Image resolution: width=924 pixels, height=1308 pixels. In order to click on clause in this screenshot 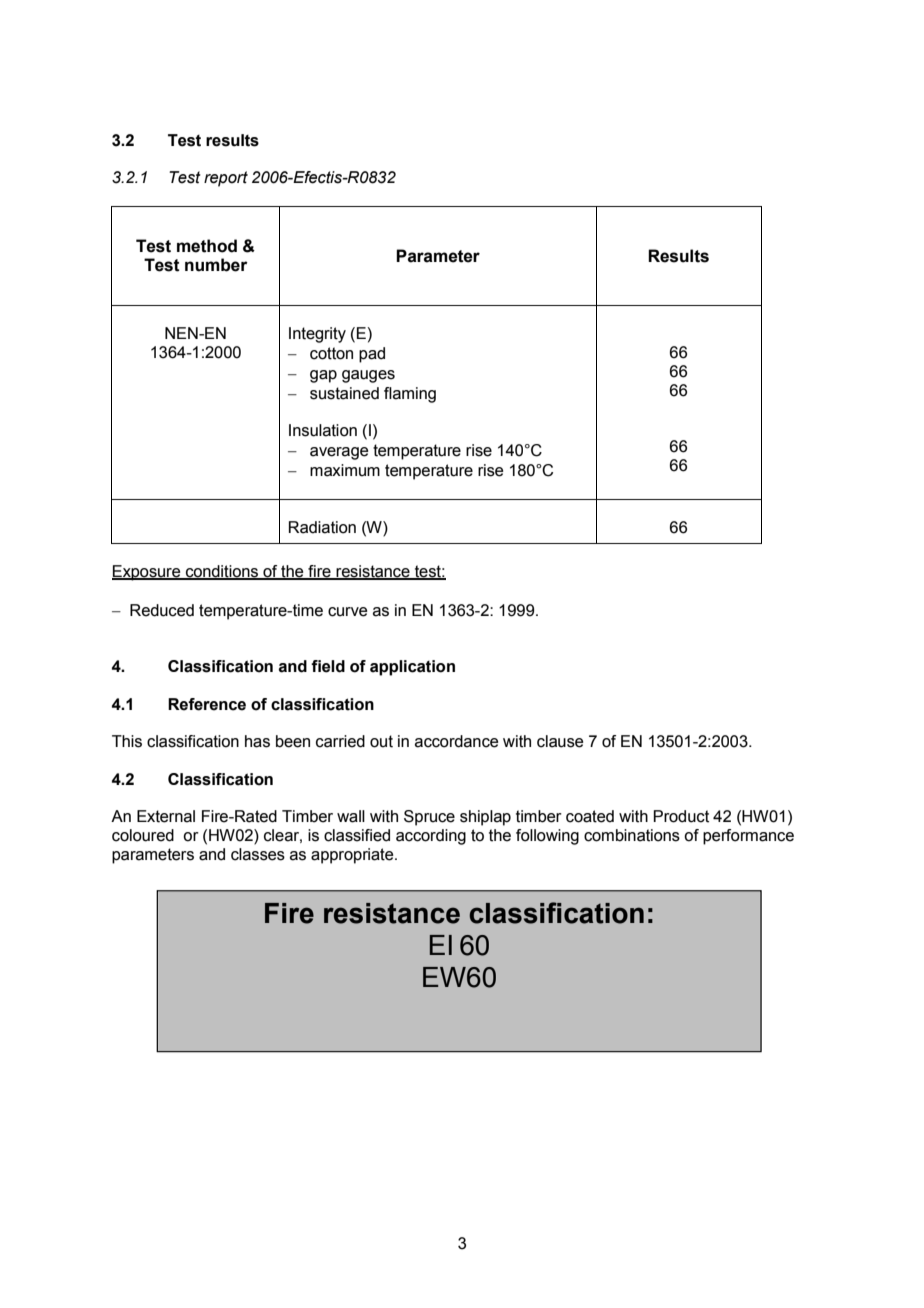, I will do `click(560, 741)`.
